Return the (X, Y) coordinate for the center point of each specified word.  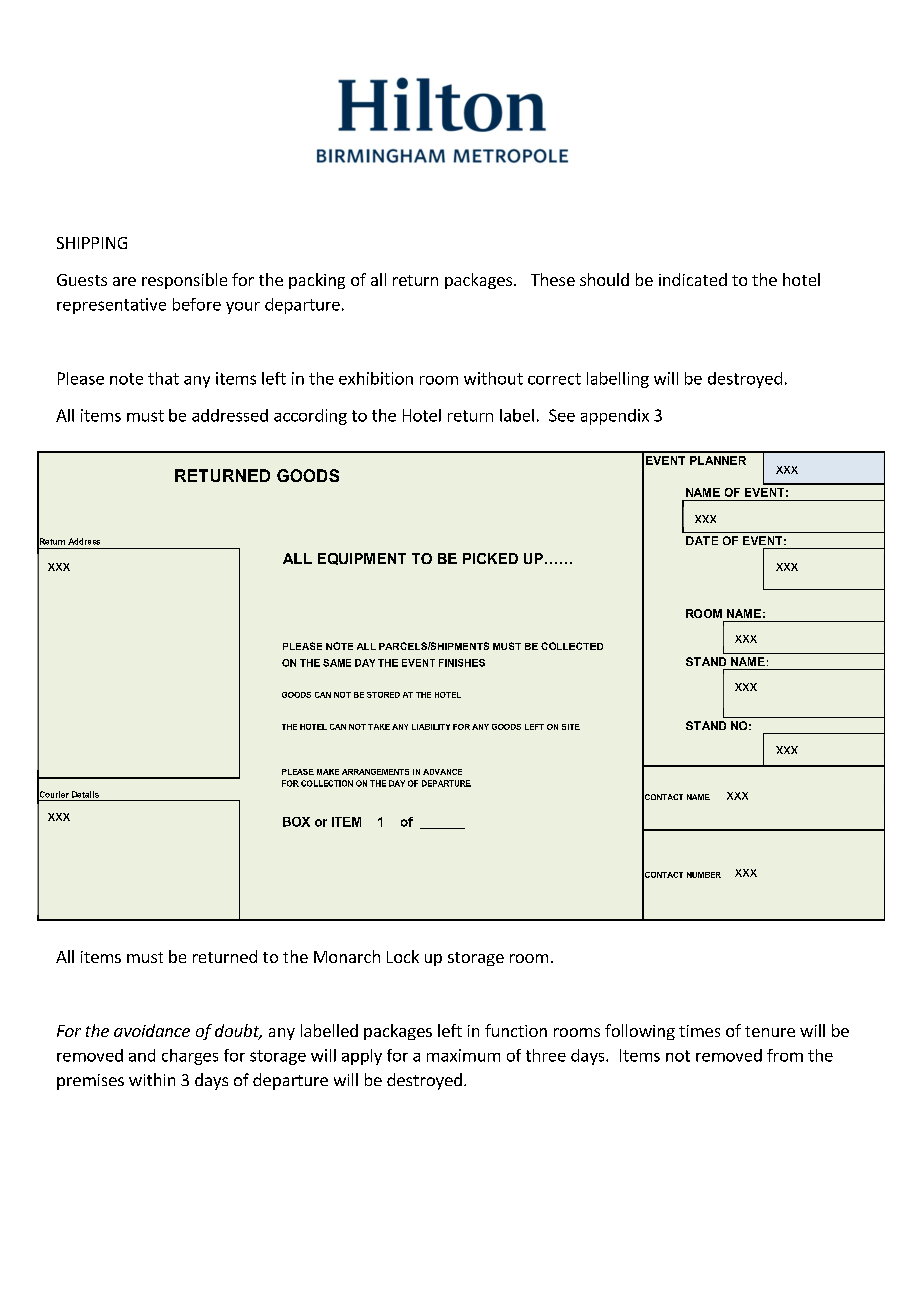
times (699, 1031)
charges (190, 1057)
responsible (184, 281)
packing (317, 281)
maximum (463, 1055)
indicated (693, 279)
